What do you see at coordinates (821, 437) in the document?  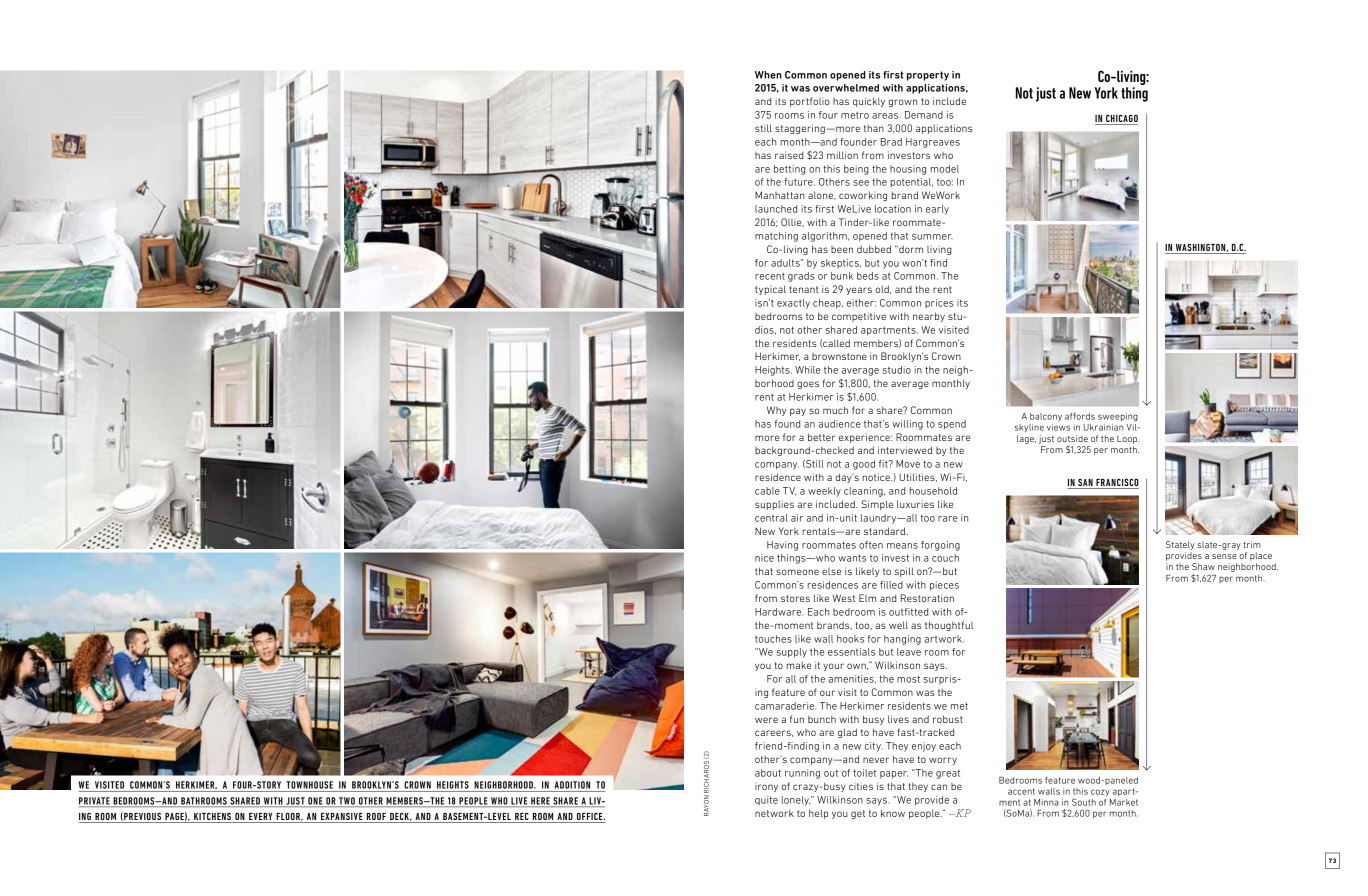 I see `better` at bounding box center [821, 437].
